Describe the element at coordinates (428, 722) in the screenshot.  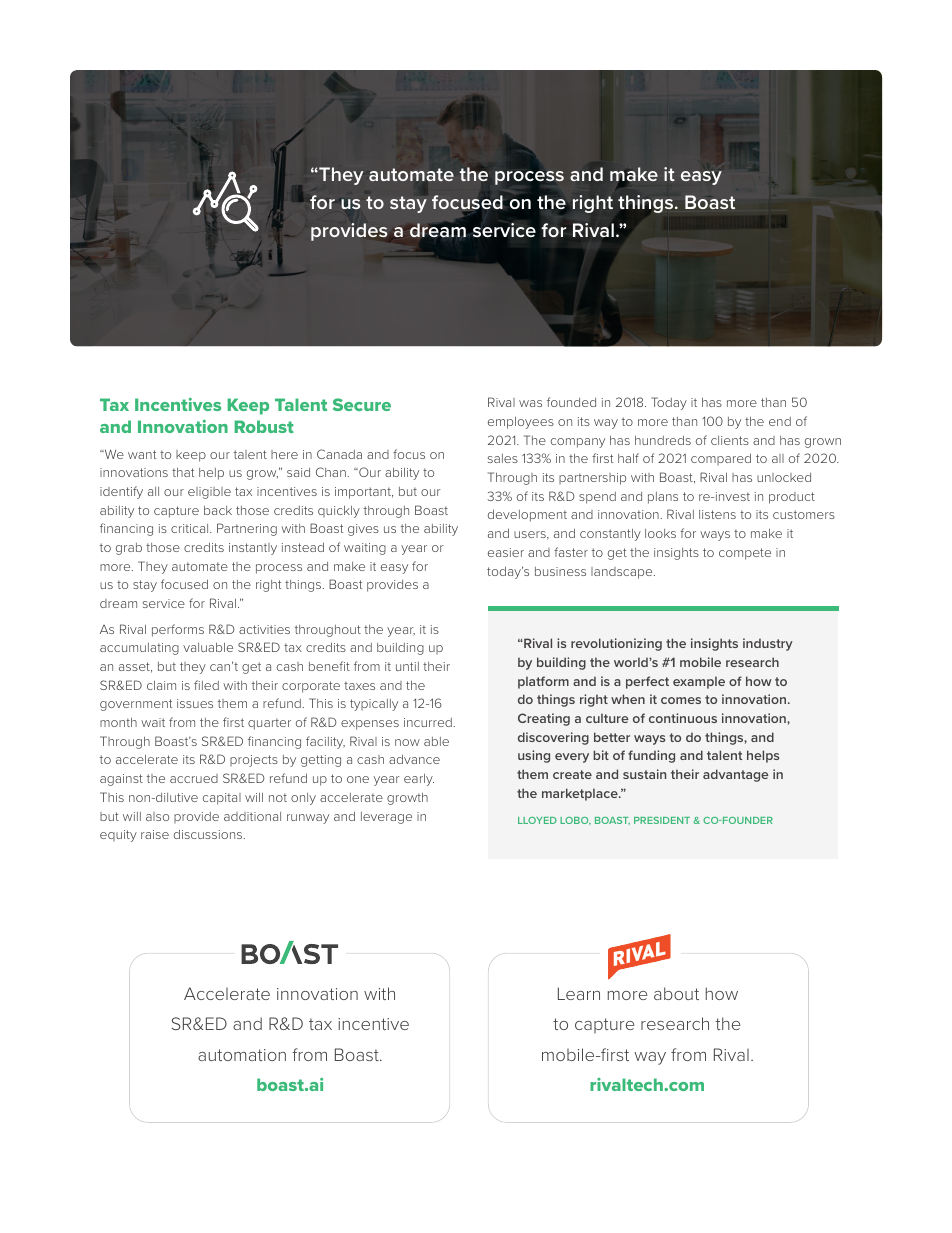
I see `incurred` at that location.
